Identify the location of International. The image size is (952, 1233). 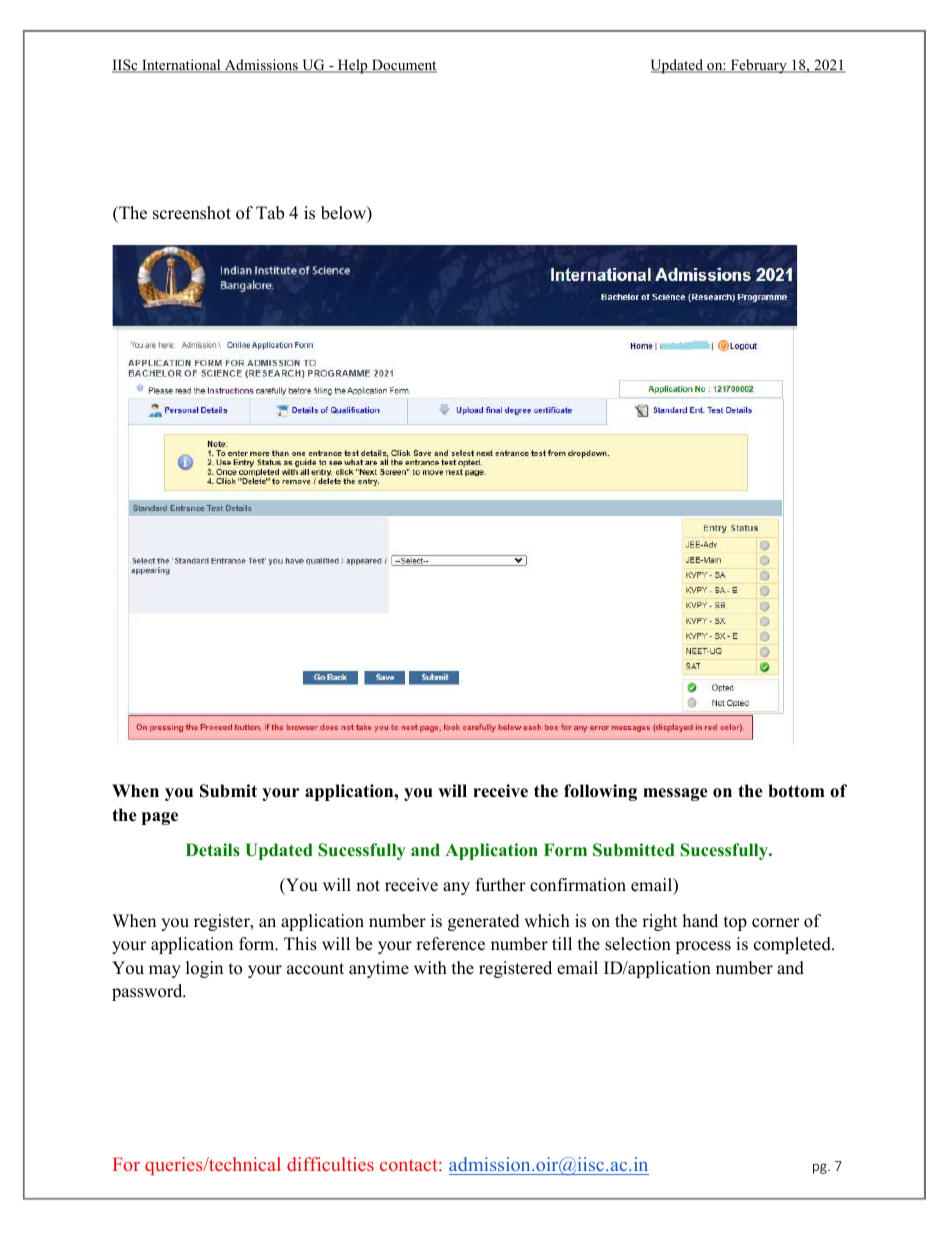
(181, 66).
